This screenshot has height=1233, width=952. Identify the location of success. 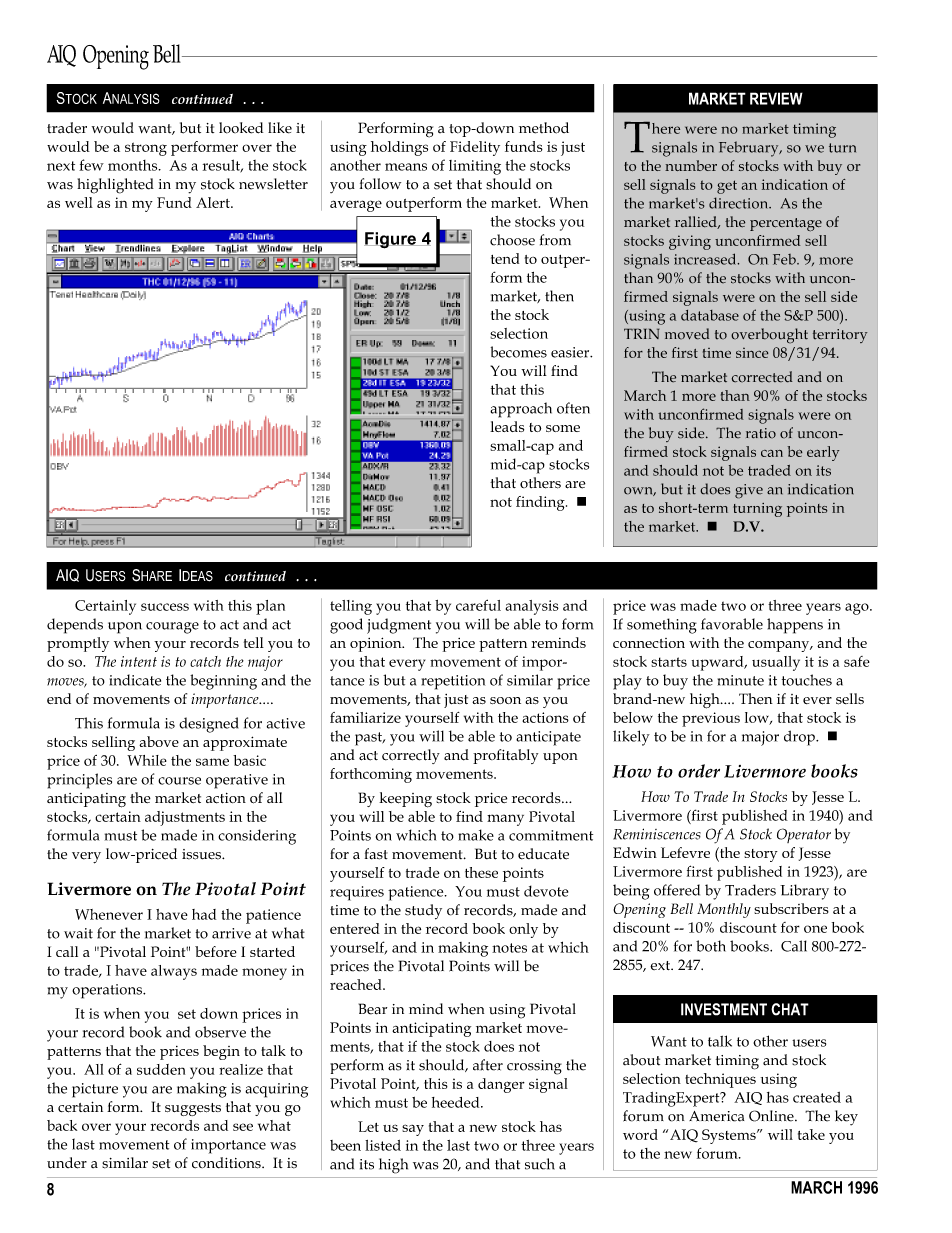
(165, 607).
